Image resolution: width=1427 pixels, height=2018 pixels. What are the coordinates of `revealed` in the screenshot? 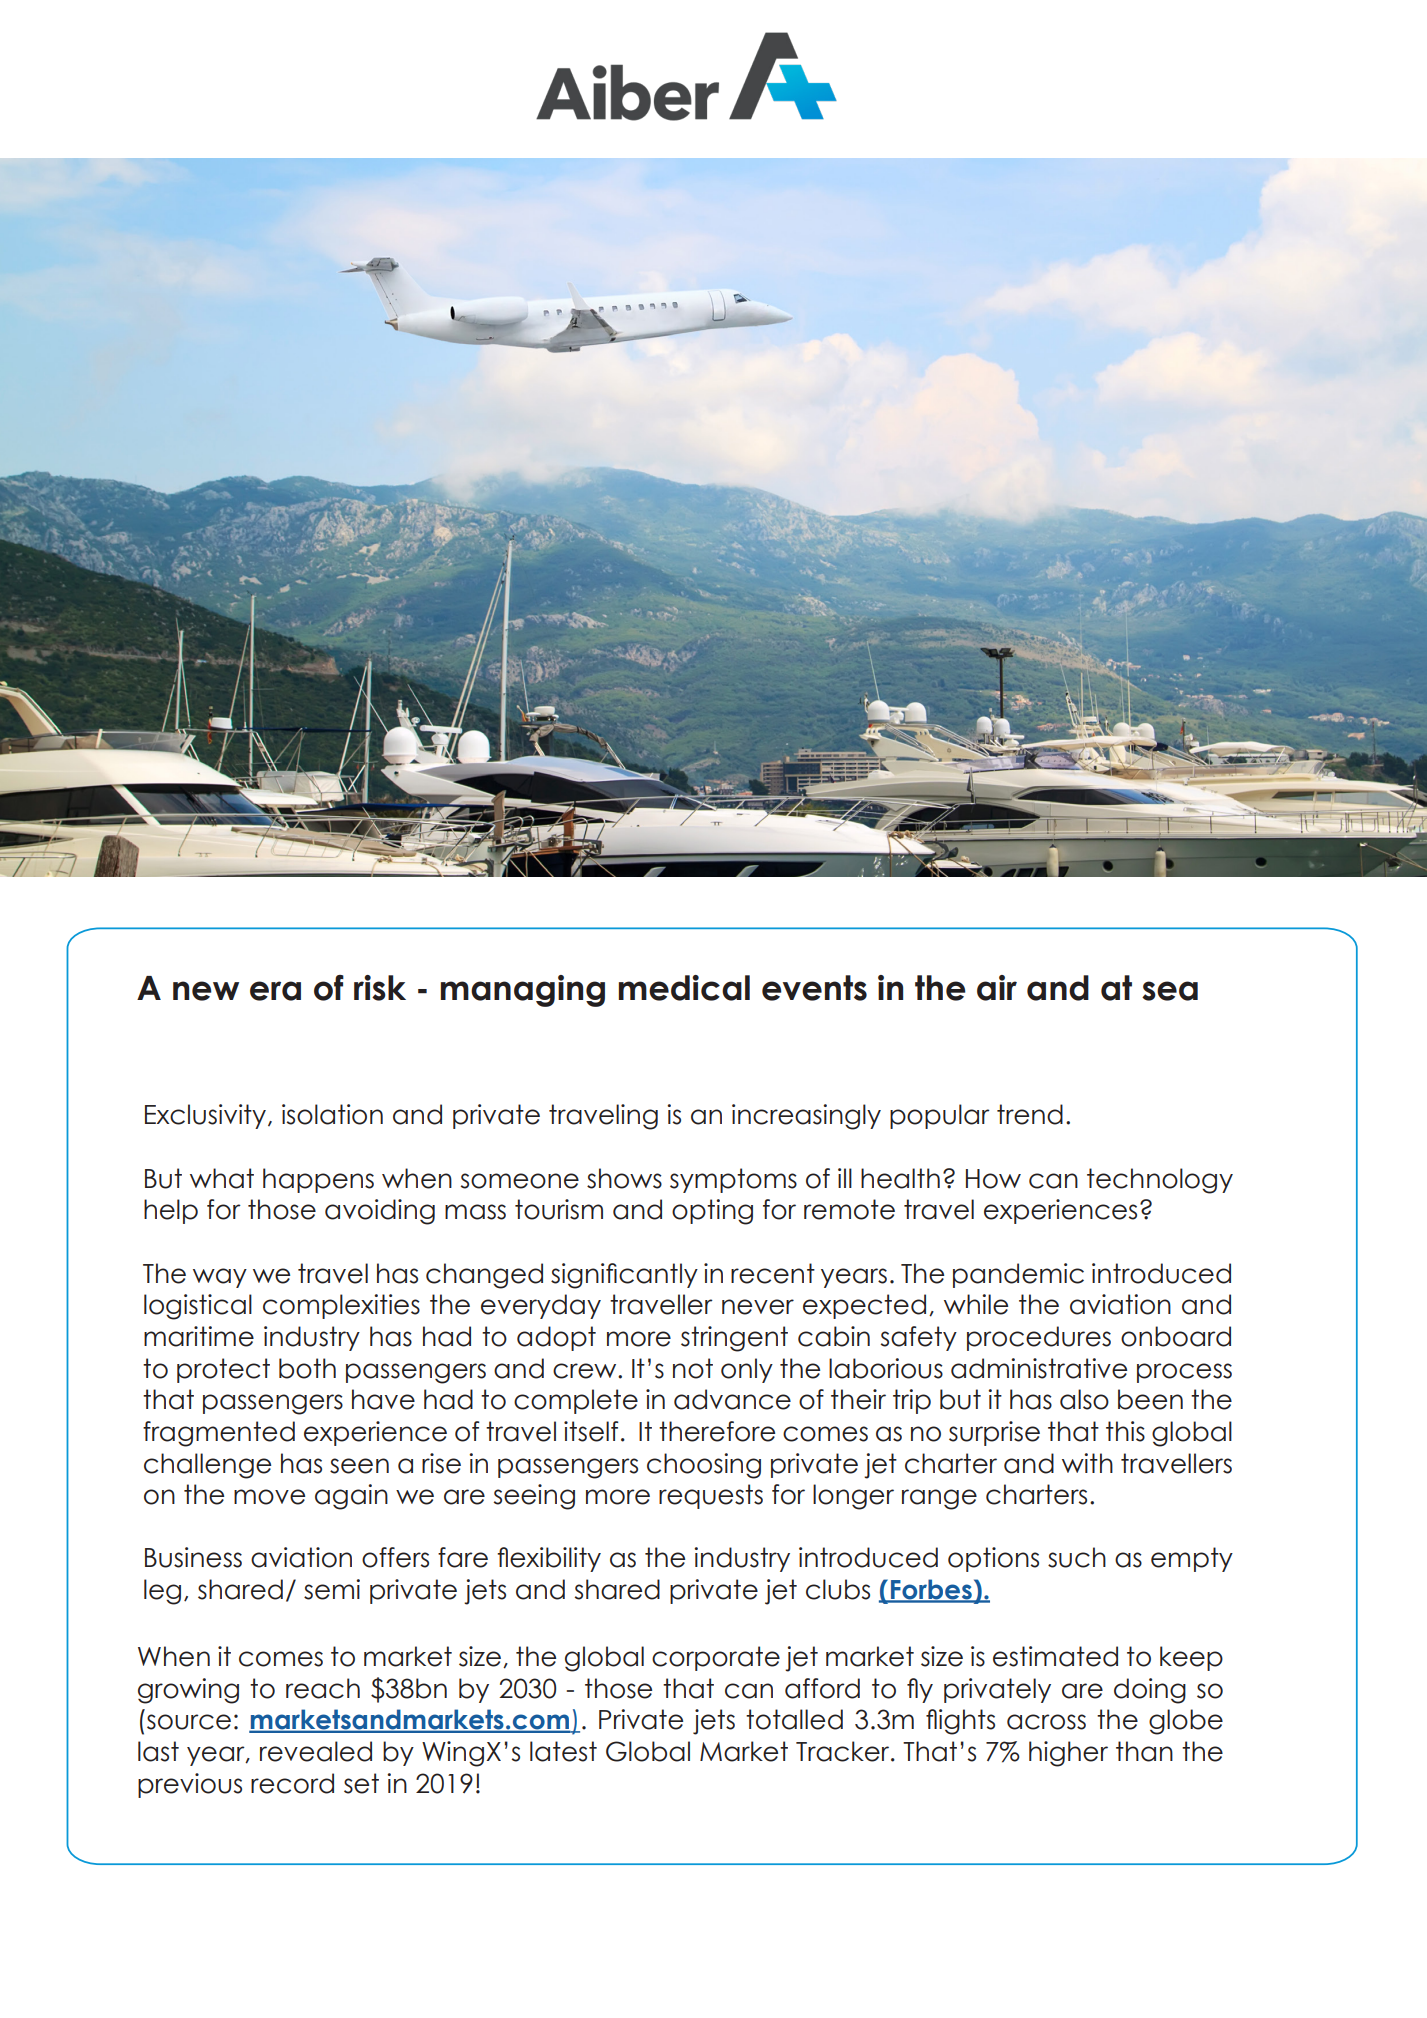 It's located at (316, 1751).
